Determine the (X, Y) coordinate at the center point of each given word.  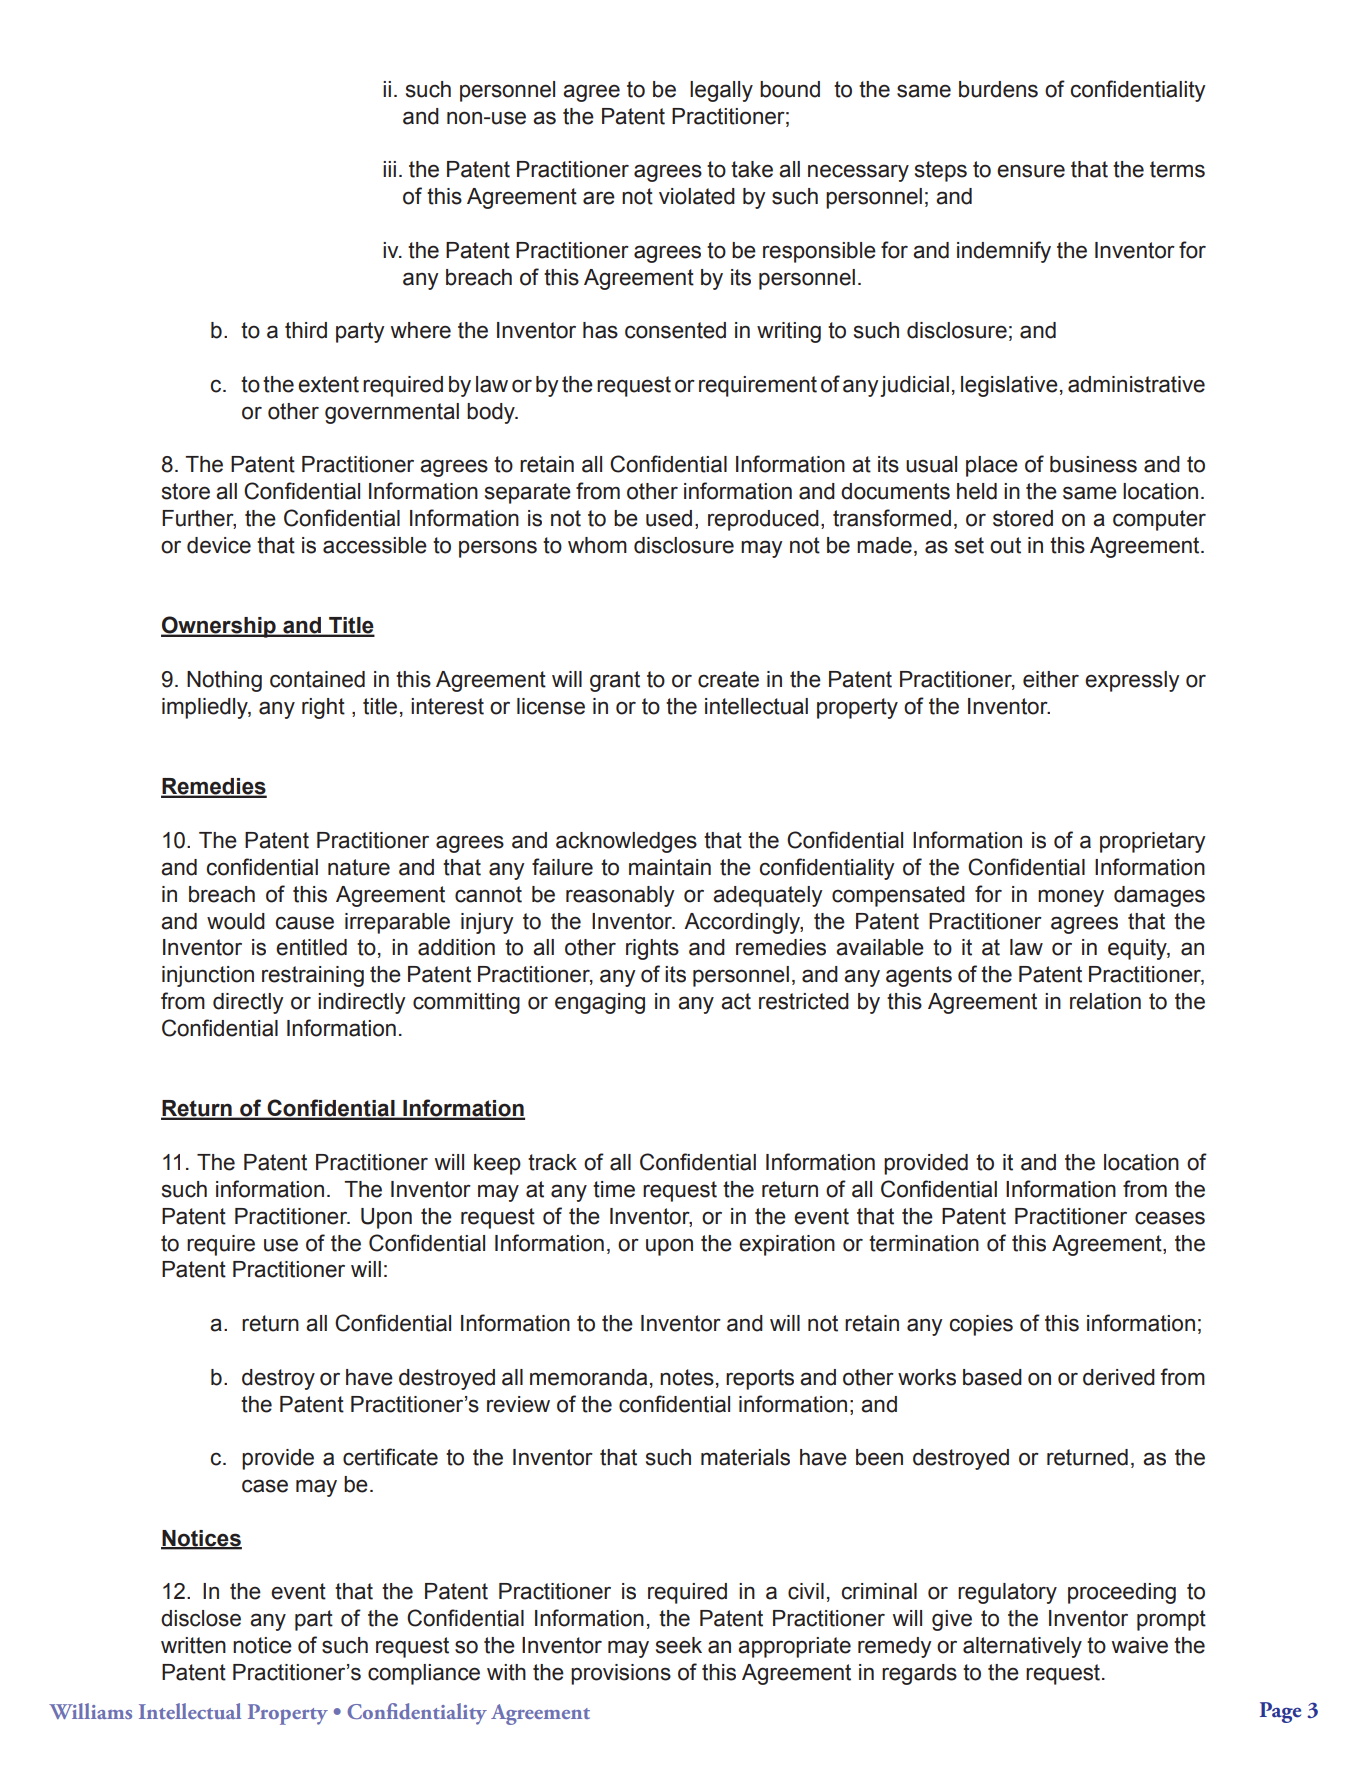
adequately (768, 896)
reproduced (763, 520)
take (752, 169)
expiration (787, 1245)
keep (497, 1164)
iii (389, 169)
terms (1177, 169)
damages (1159, 896)
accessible (375, 545)
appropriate (794, 1647)
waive (1140, 1645)
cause (304, 923)
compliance (424, 1674)
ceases (1170, 1218)
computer (1159, 520)
